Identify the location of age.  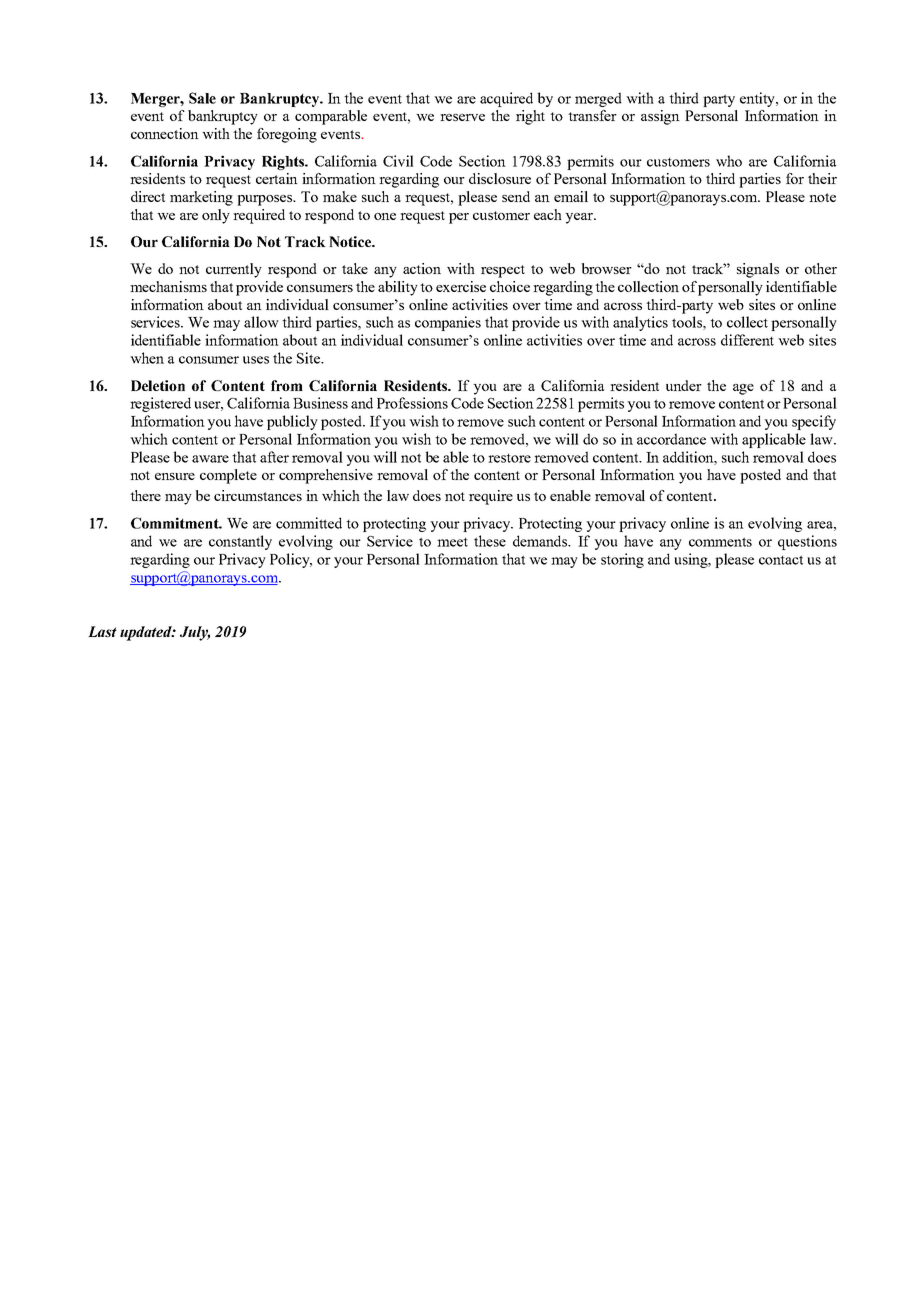
(743, 389).
